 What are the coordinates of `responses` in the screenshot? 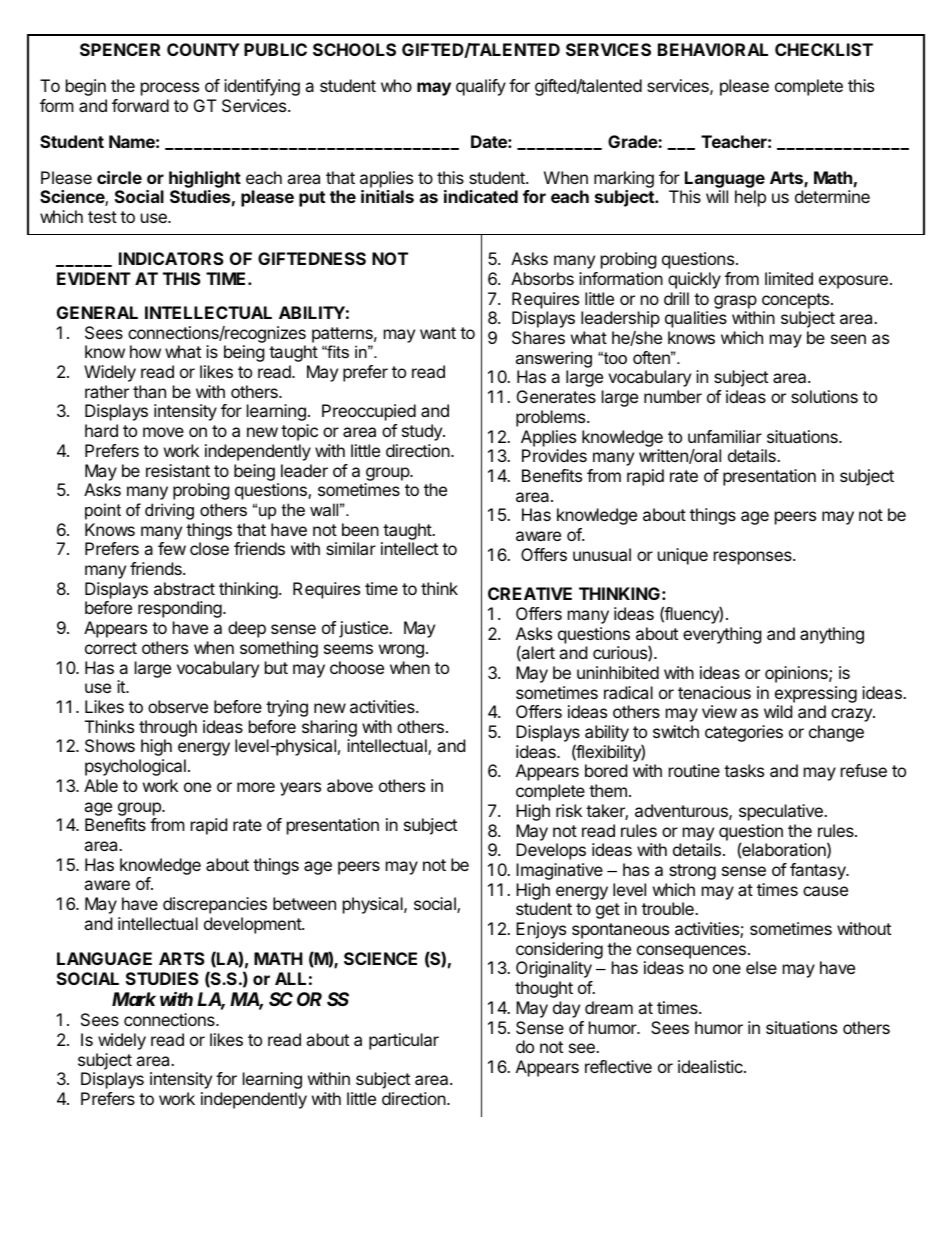 It's located at (754, 558).
